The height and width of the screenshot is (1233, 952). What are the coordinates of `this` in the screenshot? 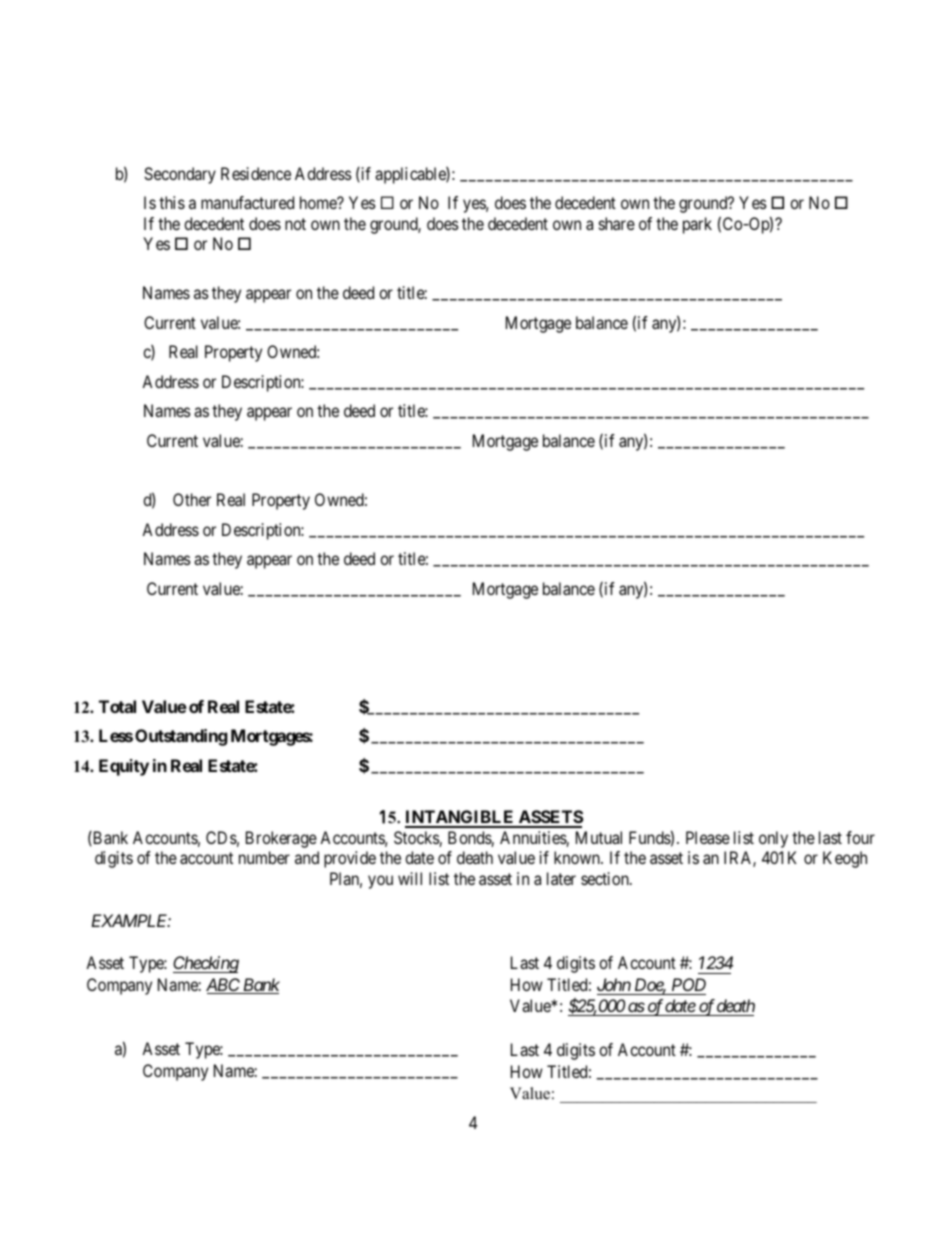 It's located at (172, 202).
